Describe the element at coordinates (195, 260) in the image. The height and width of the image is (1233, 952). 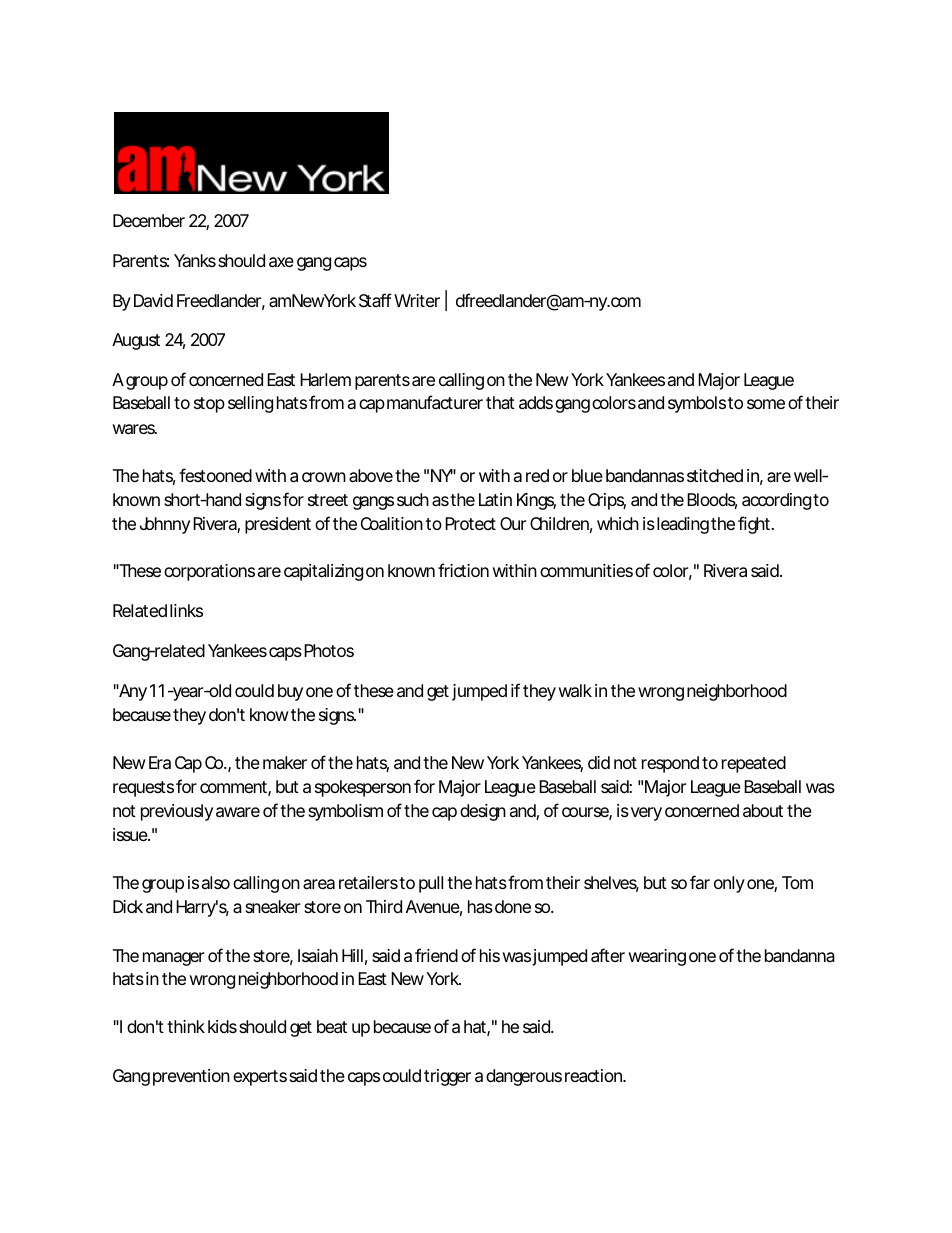
I see `Yanks` at that location.
